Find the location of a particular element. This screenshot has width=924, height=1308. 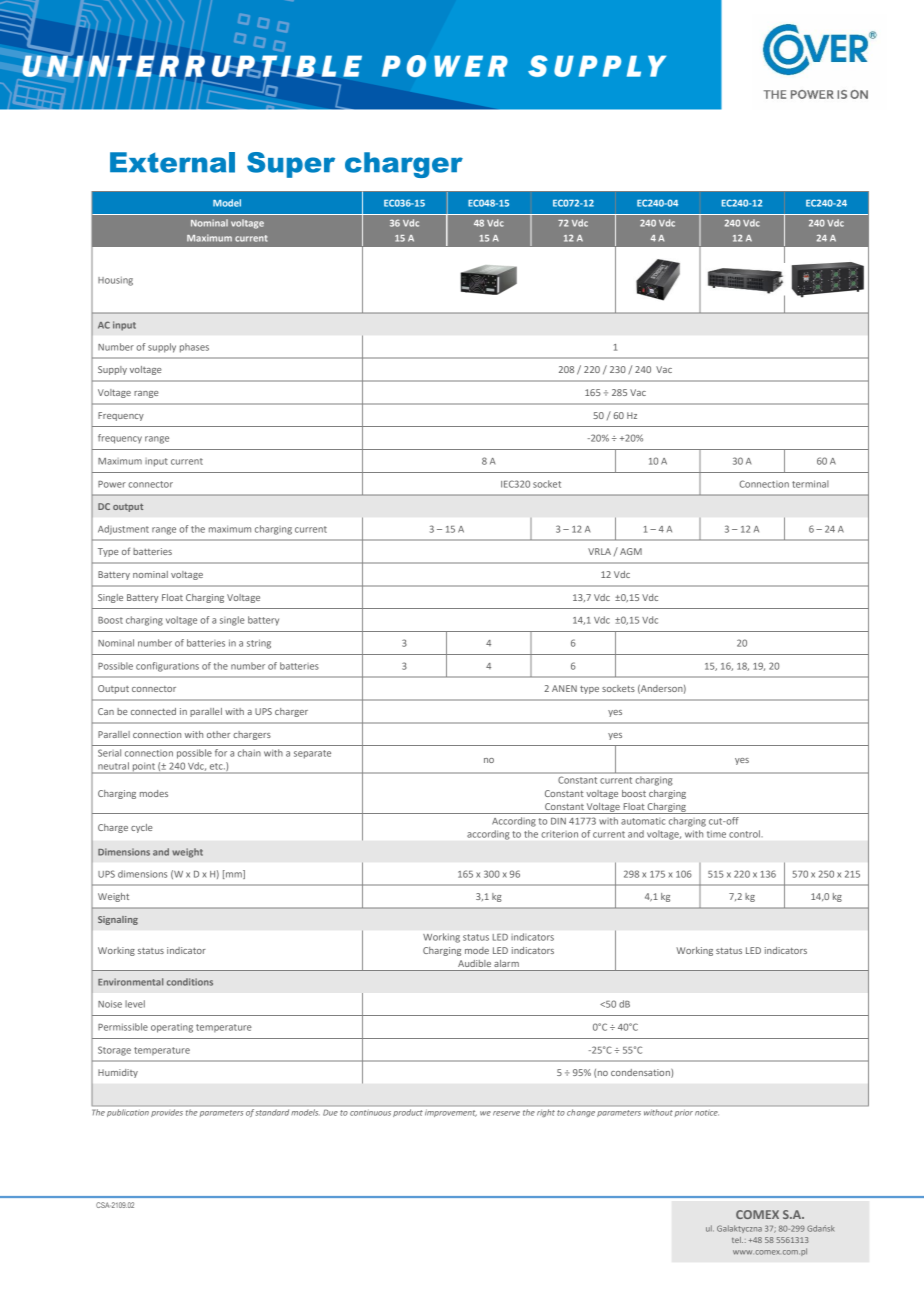

terminal is located at coordinates (810, 484).
